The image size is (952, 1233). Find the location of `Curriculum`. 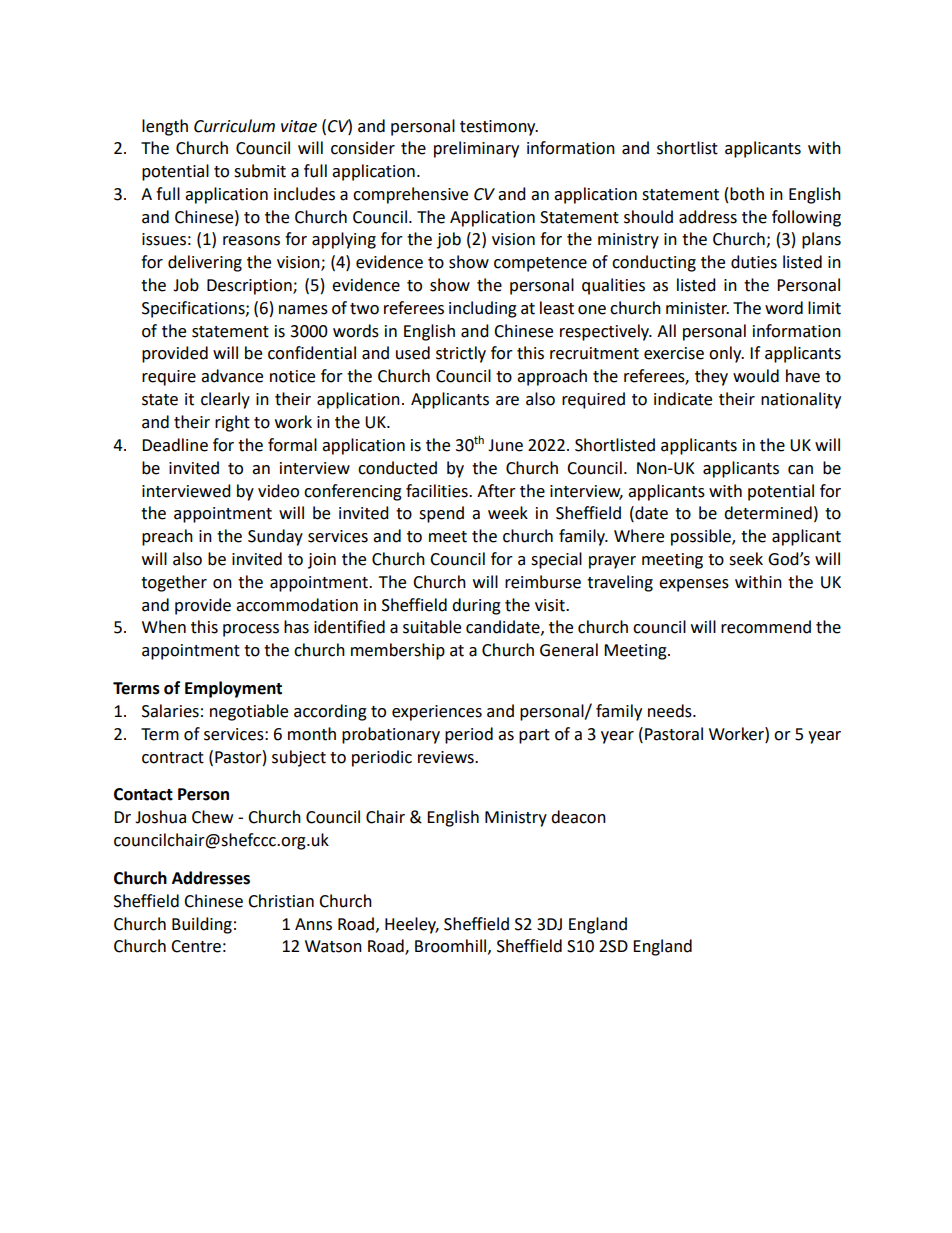

Curriculum is located at coordinates (234, 126).
